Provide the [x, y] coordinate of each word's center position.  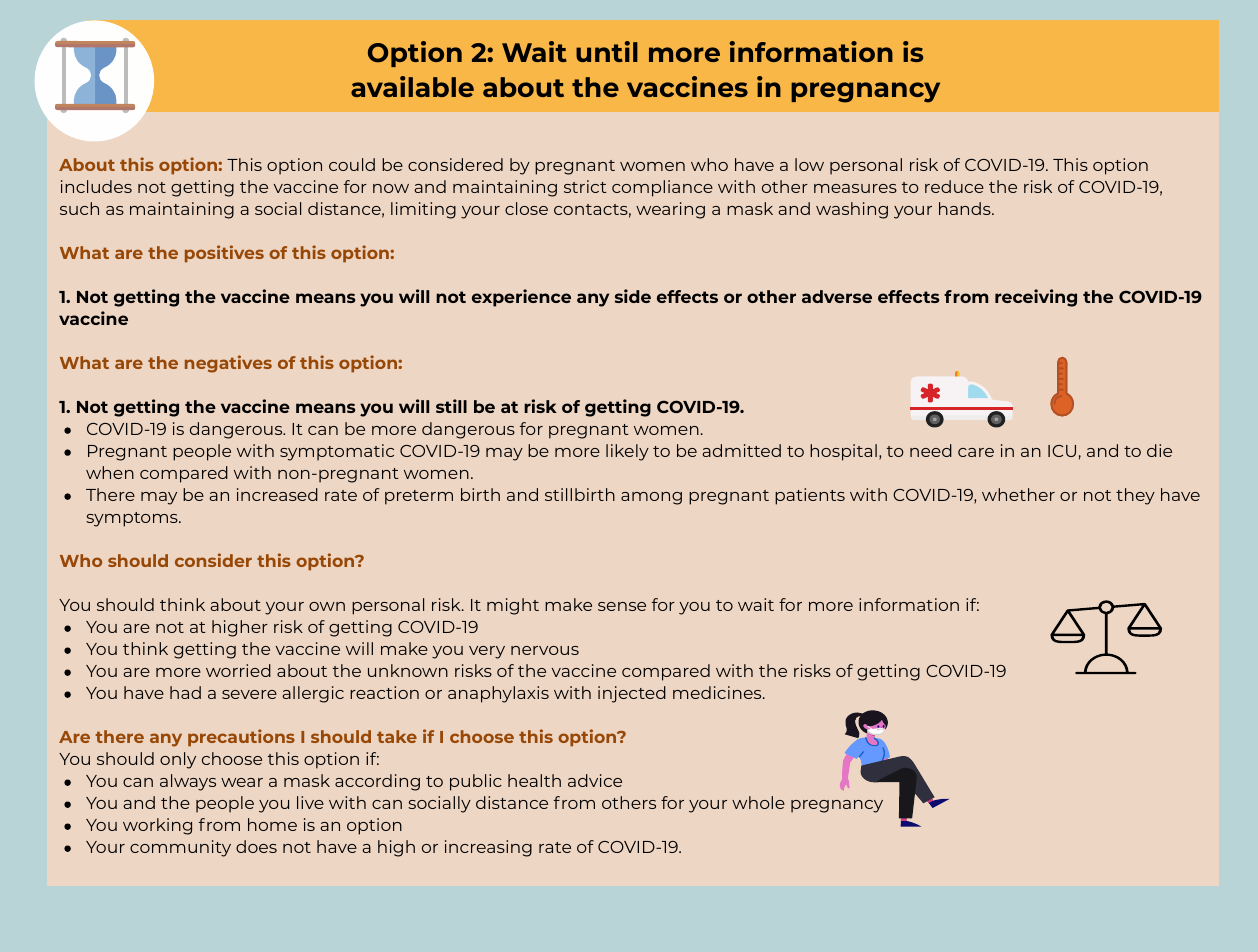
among [651, 498]
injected [632, 694]
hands [966, 208]
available [412, 86]
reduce [954, 186]
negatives [228, 364]
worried [238, 670]
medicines [718, 692]
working [157, 826]
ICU [1062, 451]
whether [1018, 494]
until [607, 51]
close [526, 208]
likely [627, 452]
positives [224, 254]
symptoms [133, 519]
